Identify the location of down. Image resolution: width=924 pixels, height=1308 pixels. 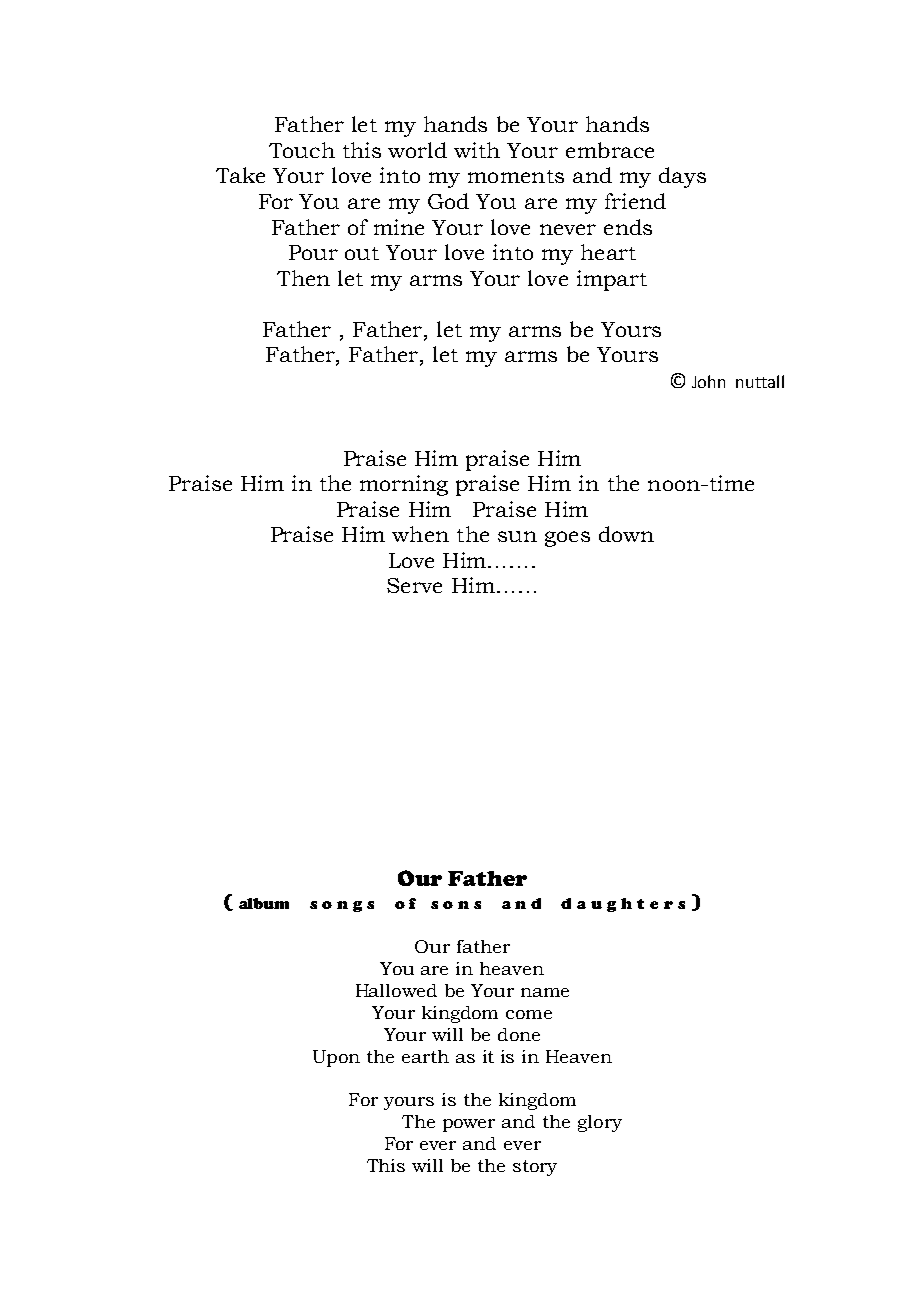
(626, 534).
